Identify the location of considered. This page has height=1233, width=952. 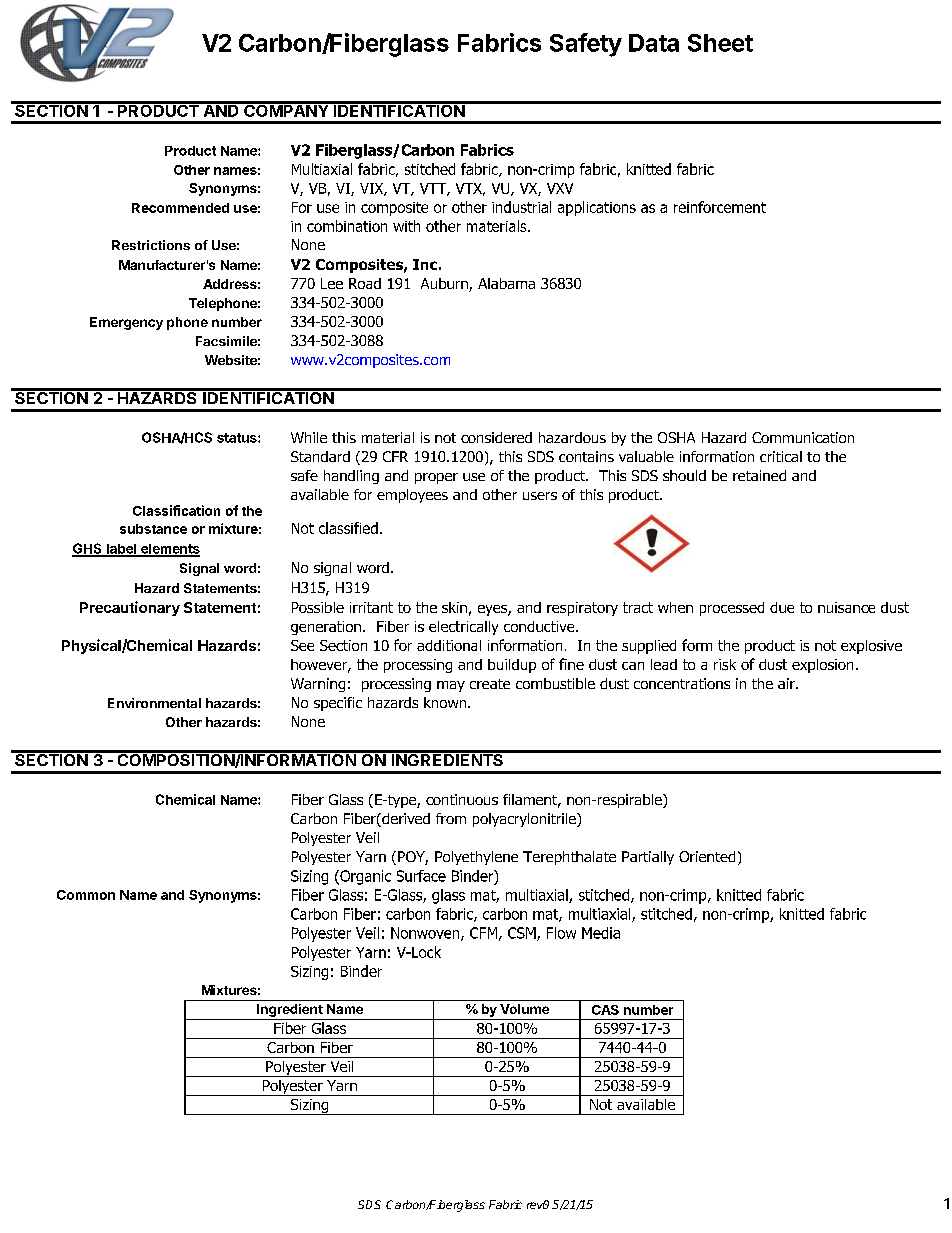
(496, 437).
